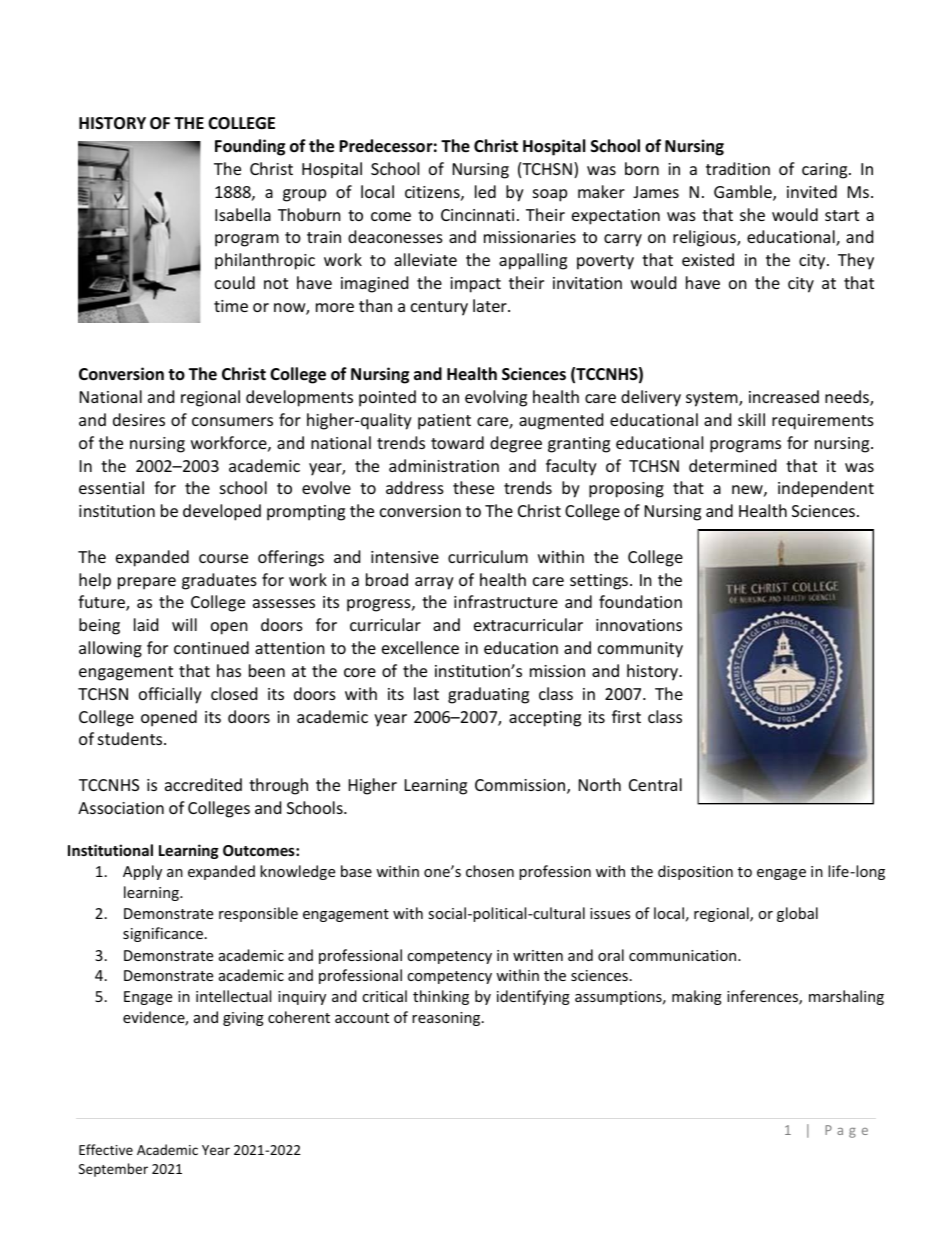 Image resolution: width=952 pixels, height=1233 pixels. I want to click on reasoning, so click(447, 1019).
